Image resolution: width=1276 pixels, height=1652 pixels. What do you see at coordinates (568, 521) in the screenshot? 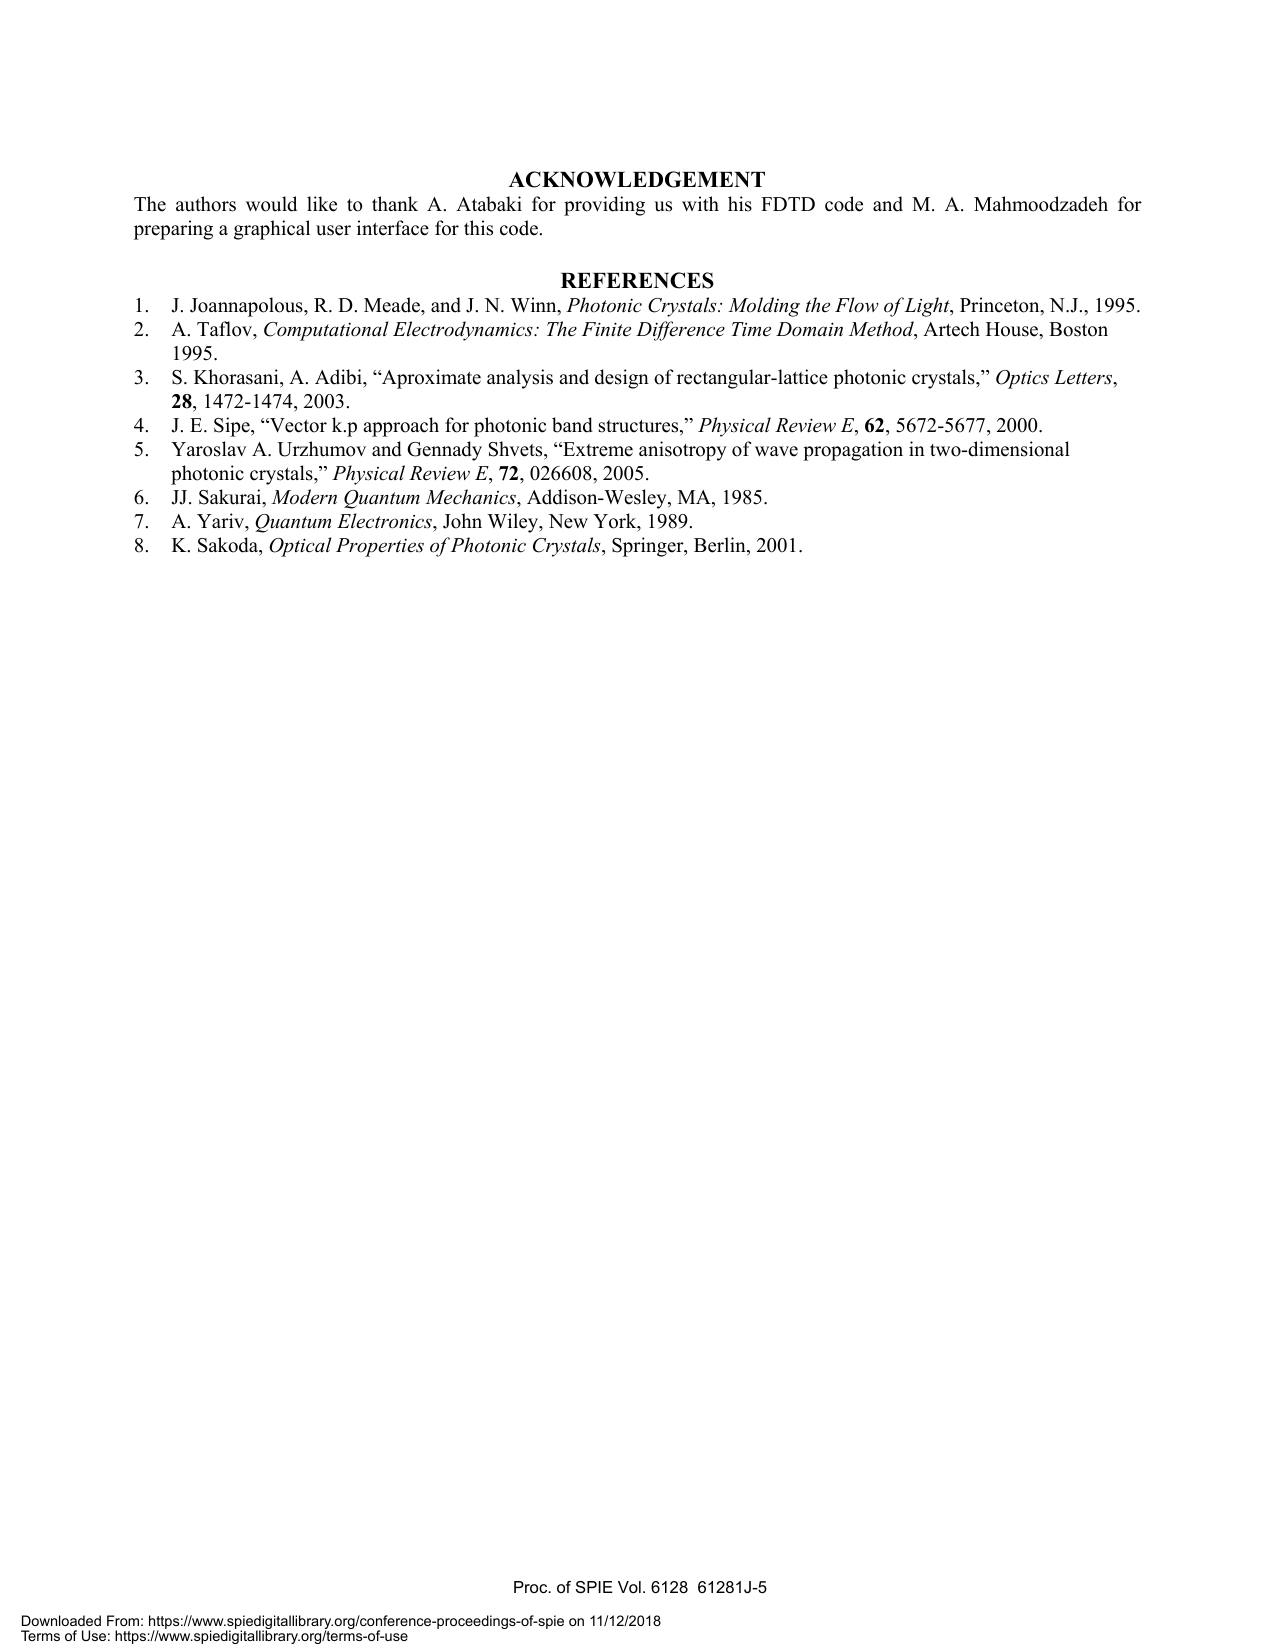
I see `New` at bounding box center [568, 521].
